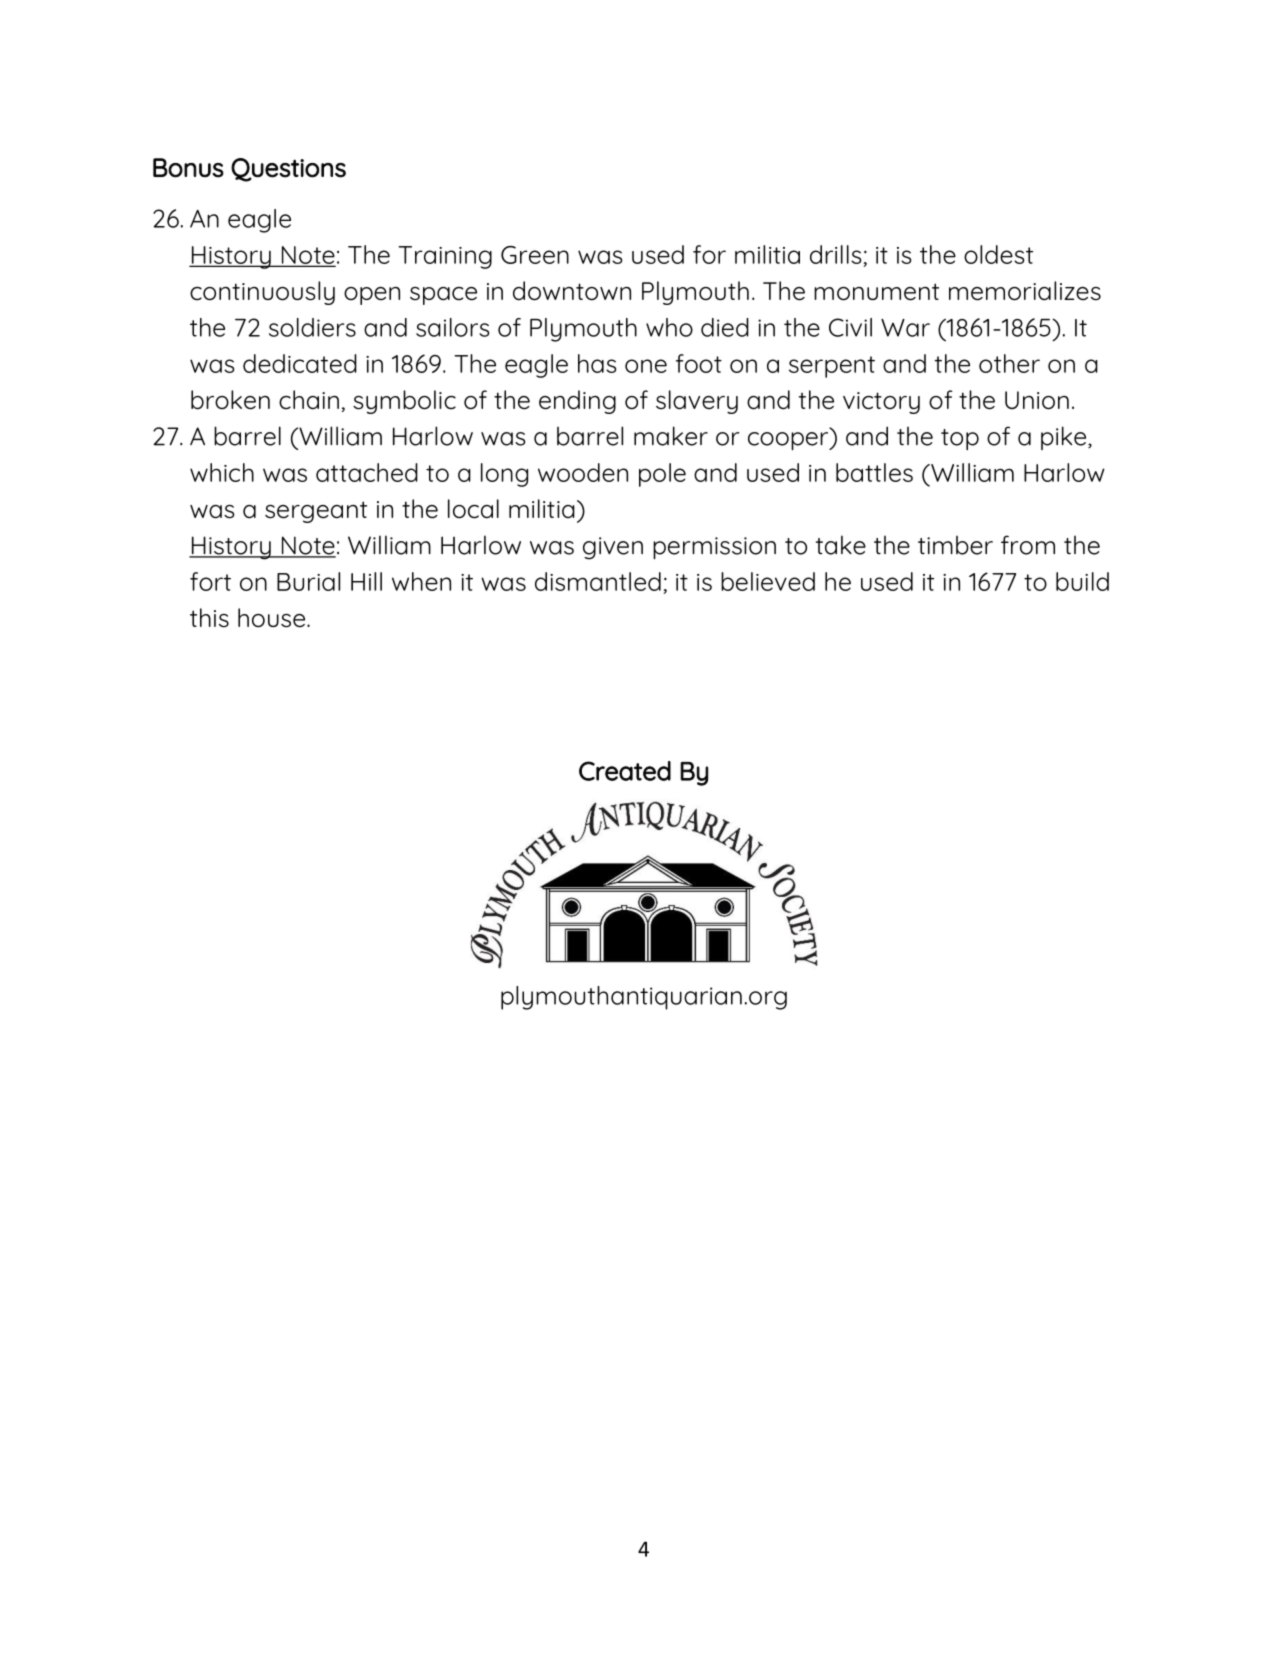 The width and height of the screenshot is (1288, 1667). Describe the element at coordinates (998, 254) in the screenshot. I see `oldest` at that location.
